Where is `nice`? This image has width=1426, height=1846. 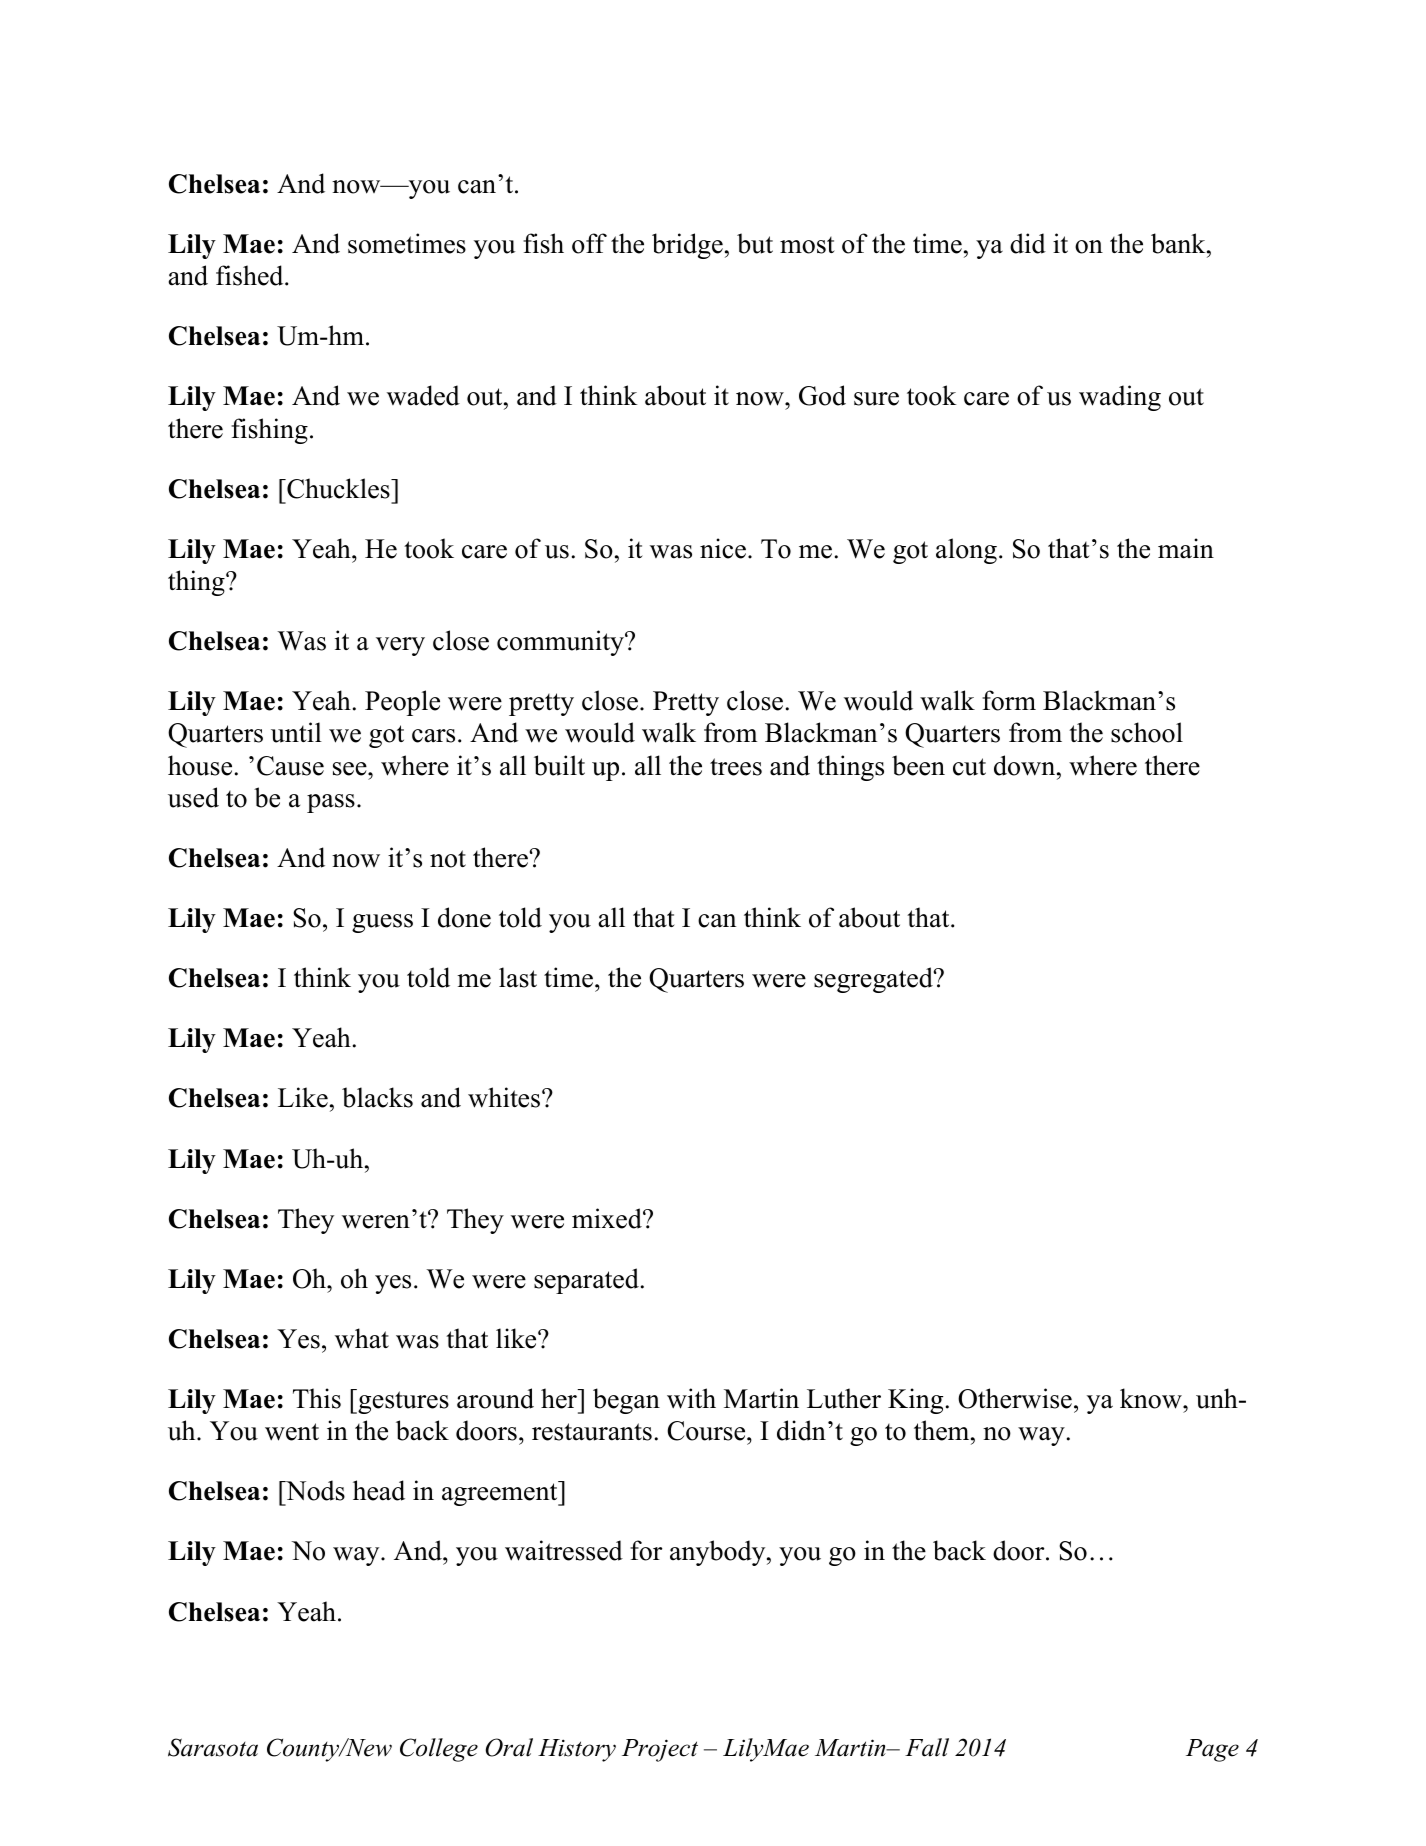 nice is located at coordinates (723, 548).
